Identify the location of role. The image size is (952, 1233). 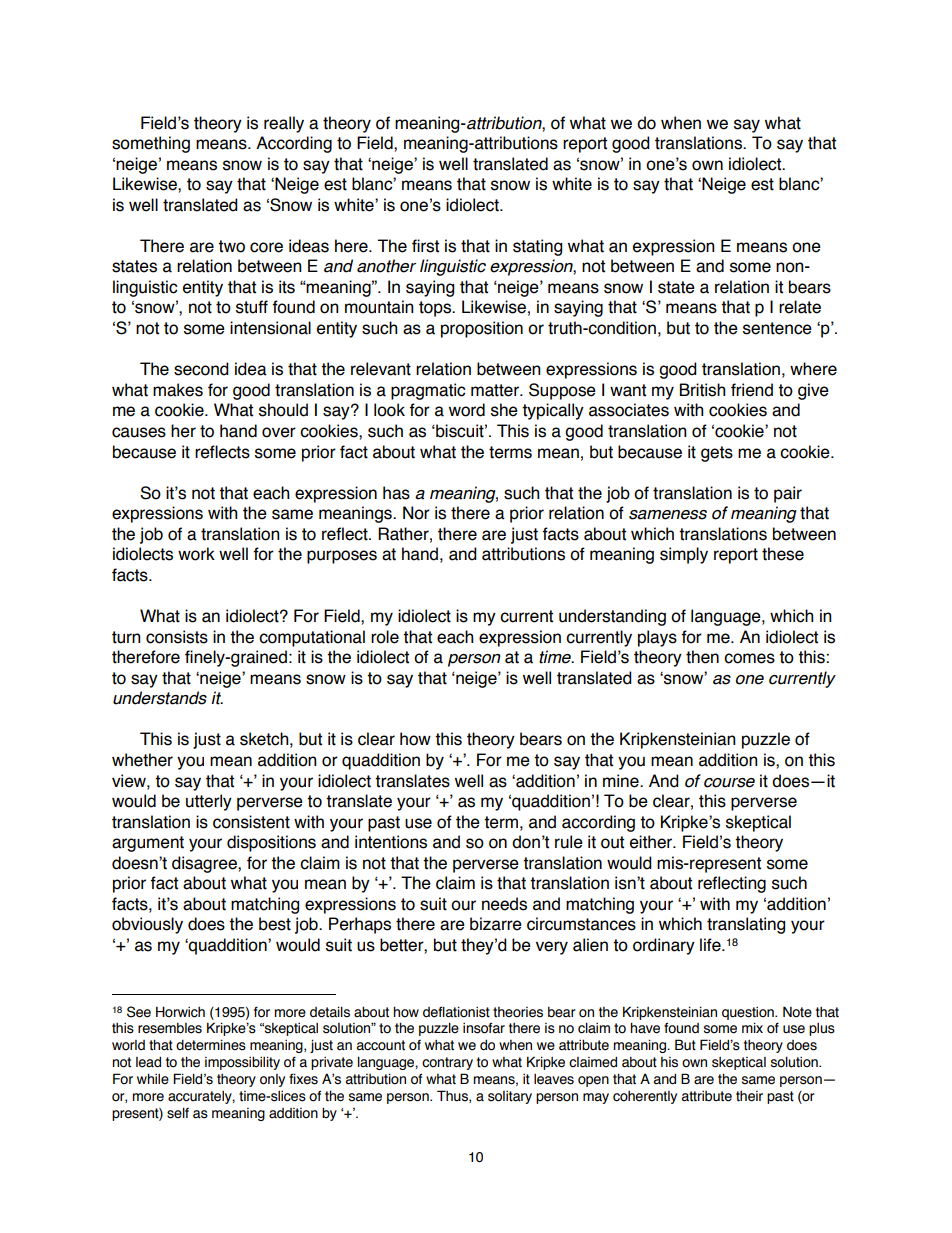
(385, 637).
